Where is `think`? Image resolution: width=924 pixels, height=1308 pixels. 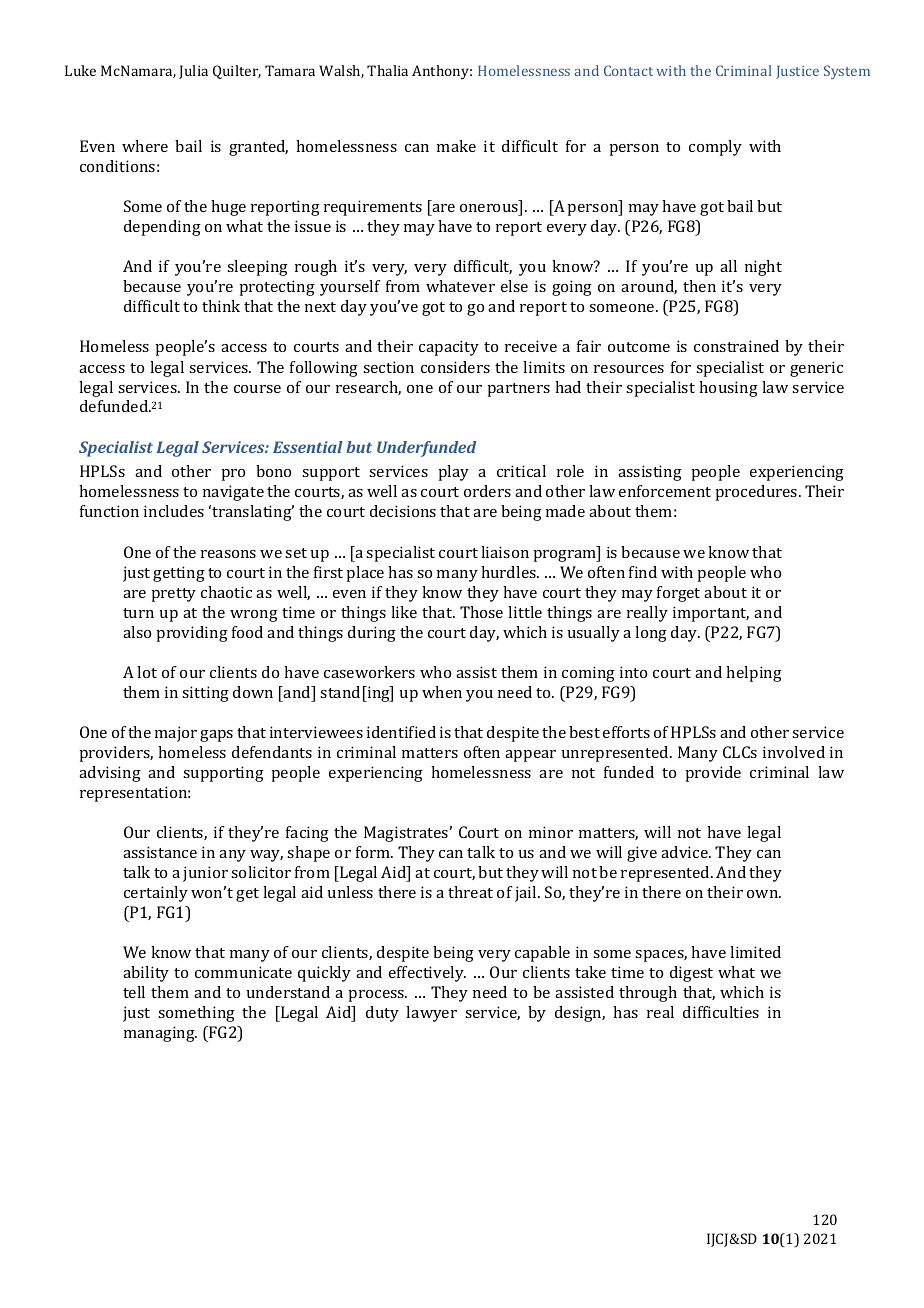 think is located at coordinates (221, 306).
